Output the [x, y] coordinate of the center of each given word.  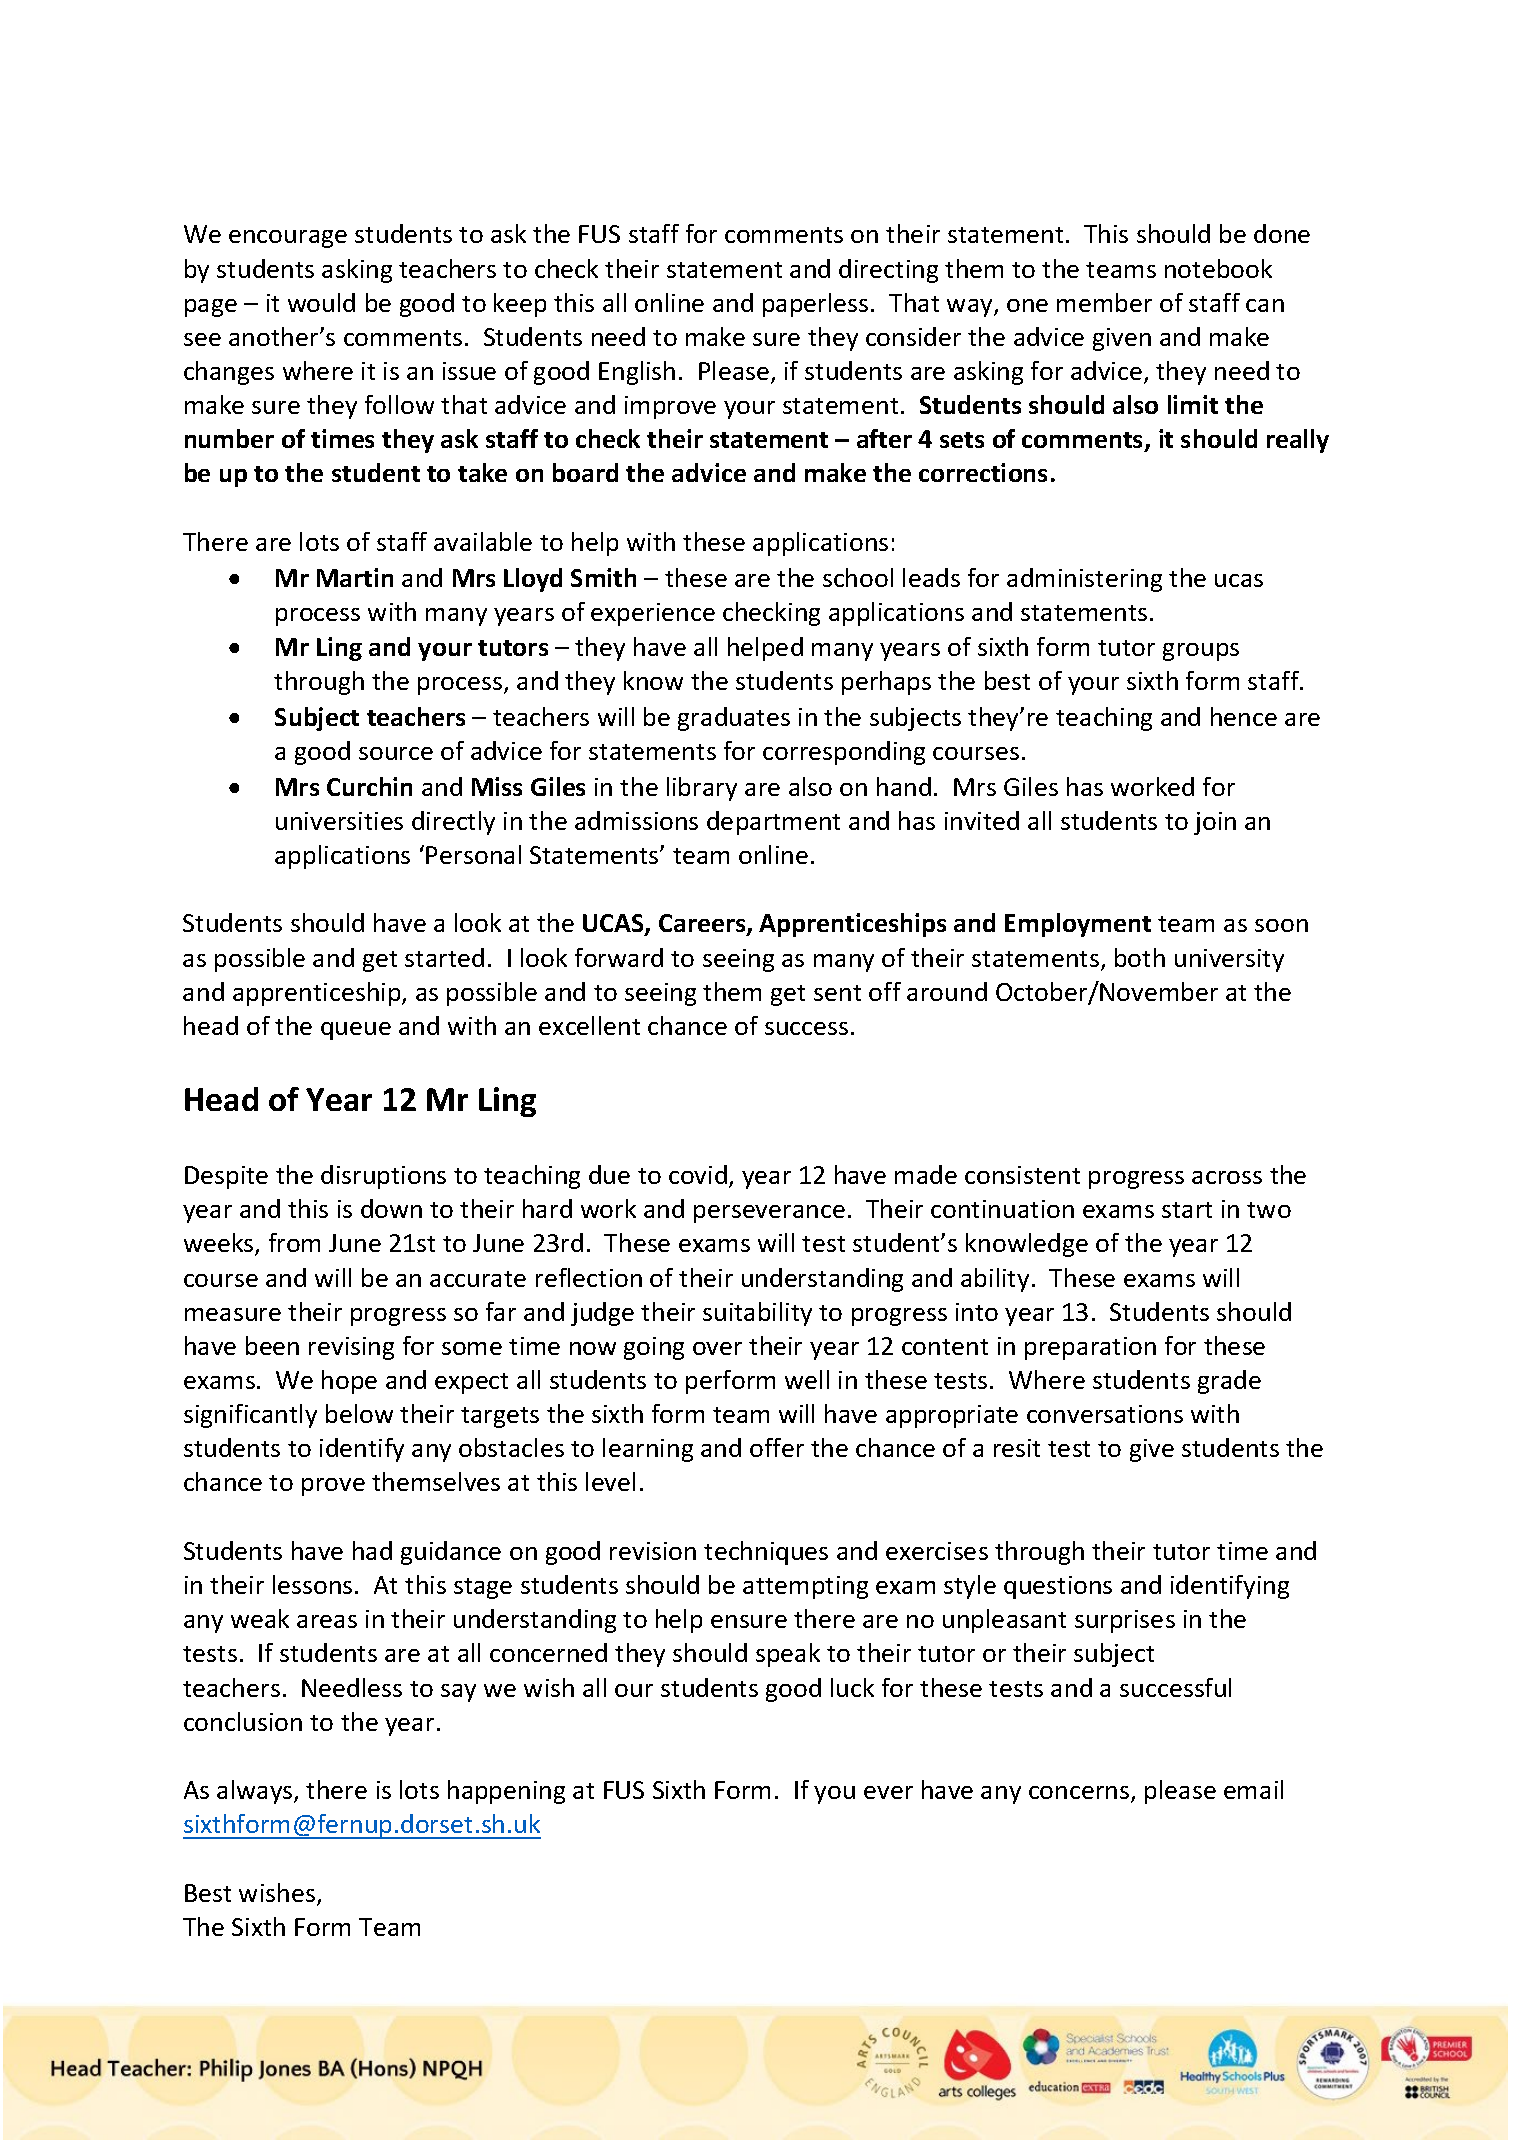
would [321, 302]
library [702, 789]
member [1104, 302]
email [1253, 1789]
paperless [815, 305]
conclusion [243, 1721]
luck [852, 1687]
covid [698, 1174]
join [1215, 823]
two [1269, 1210]
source [396, 753]
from [294, 1242]
